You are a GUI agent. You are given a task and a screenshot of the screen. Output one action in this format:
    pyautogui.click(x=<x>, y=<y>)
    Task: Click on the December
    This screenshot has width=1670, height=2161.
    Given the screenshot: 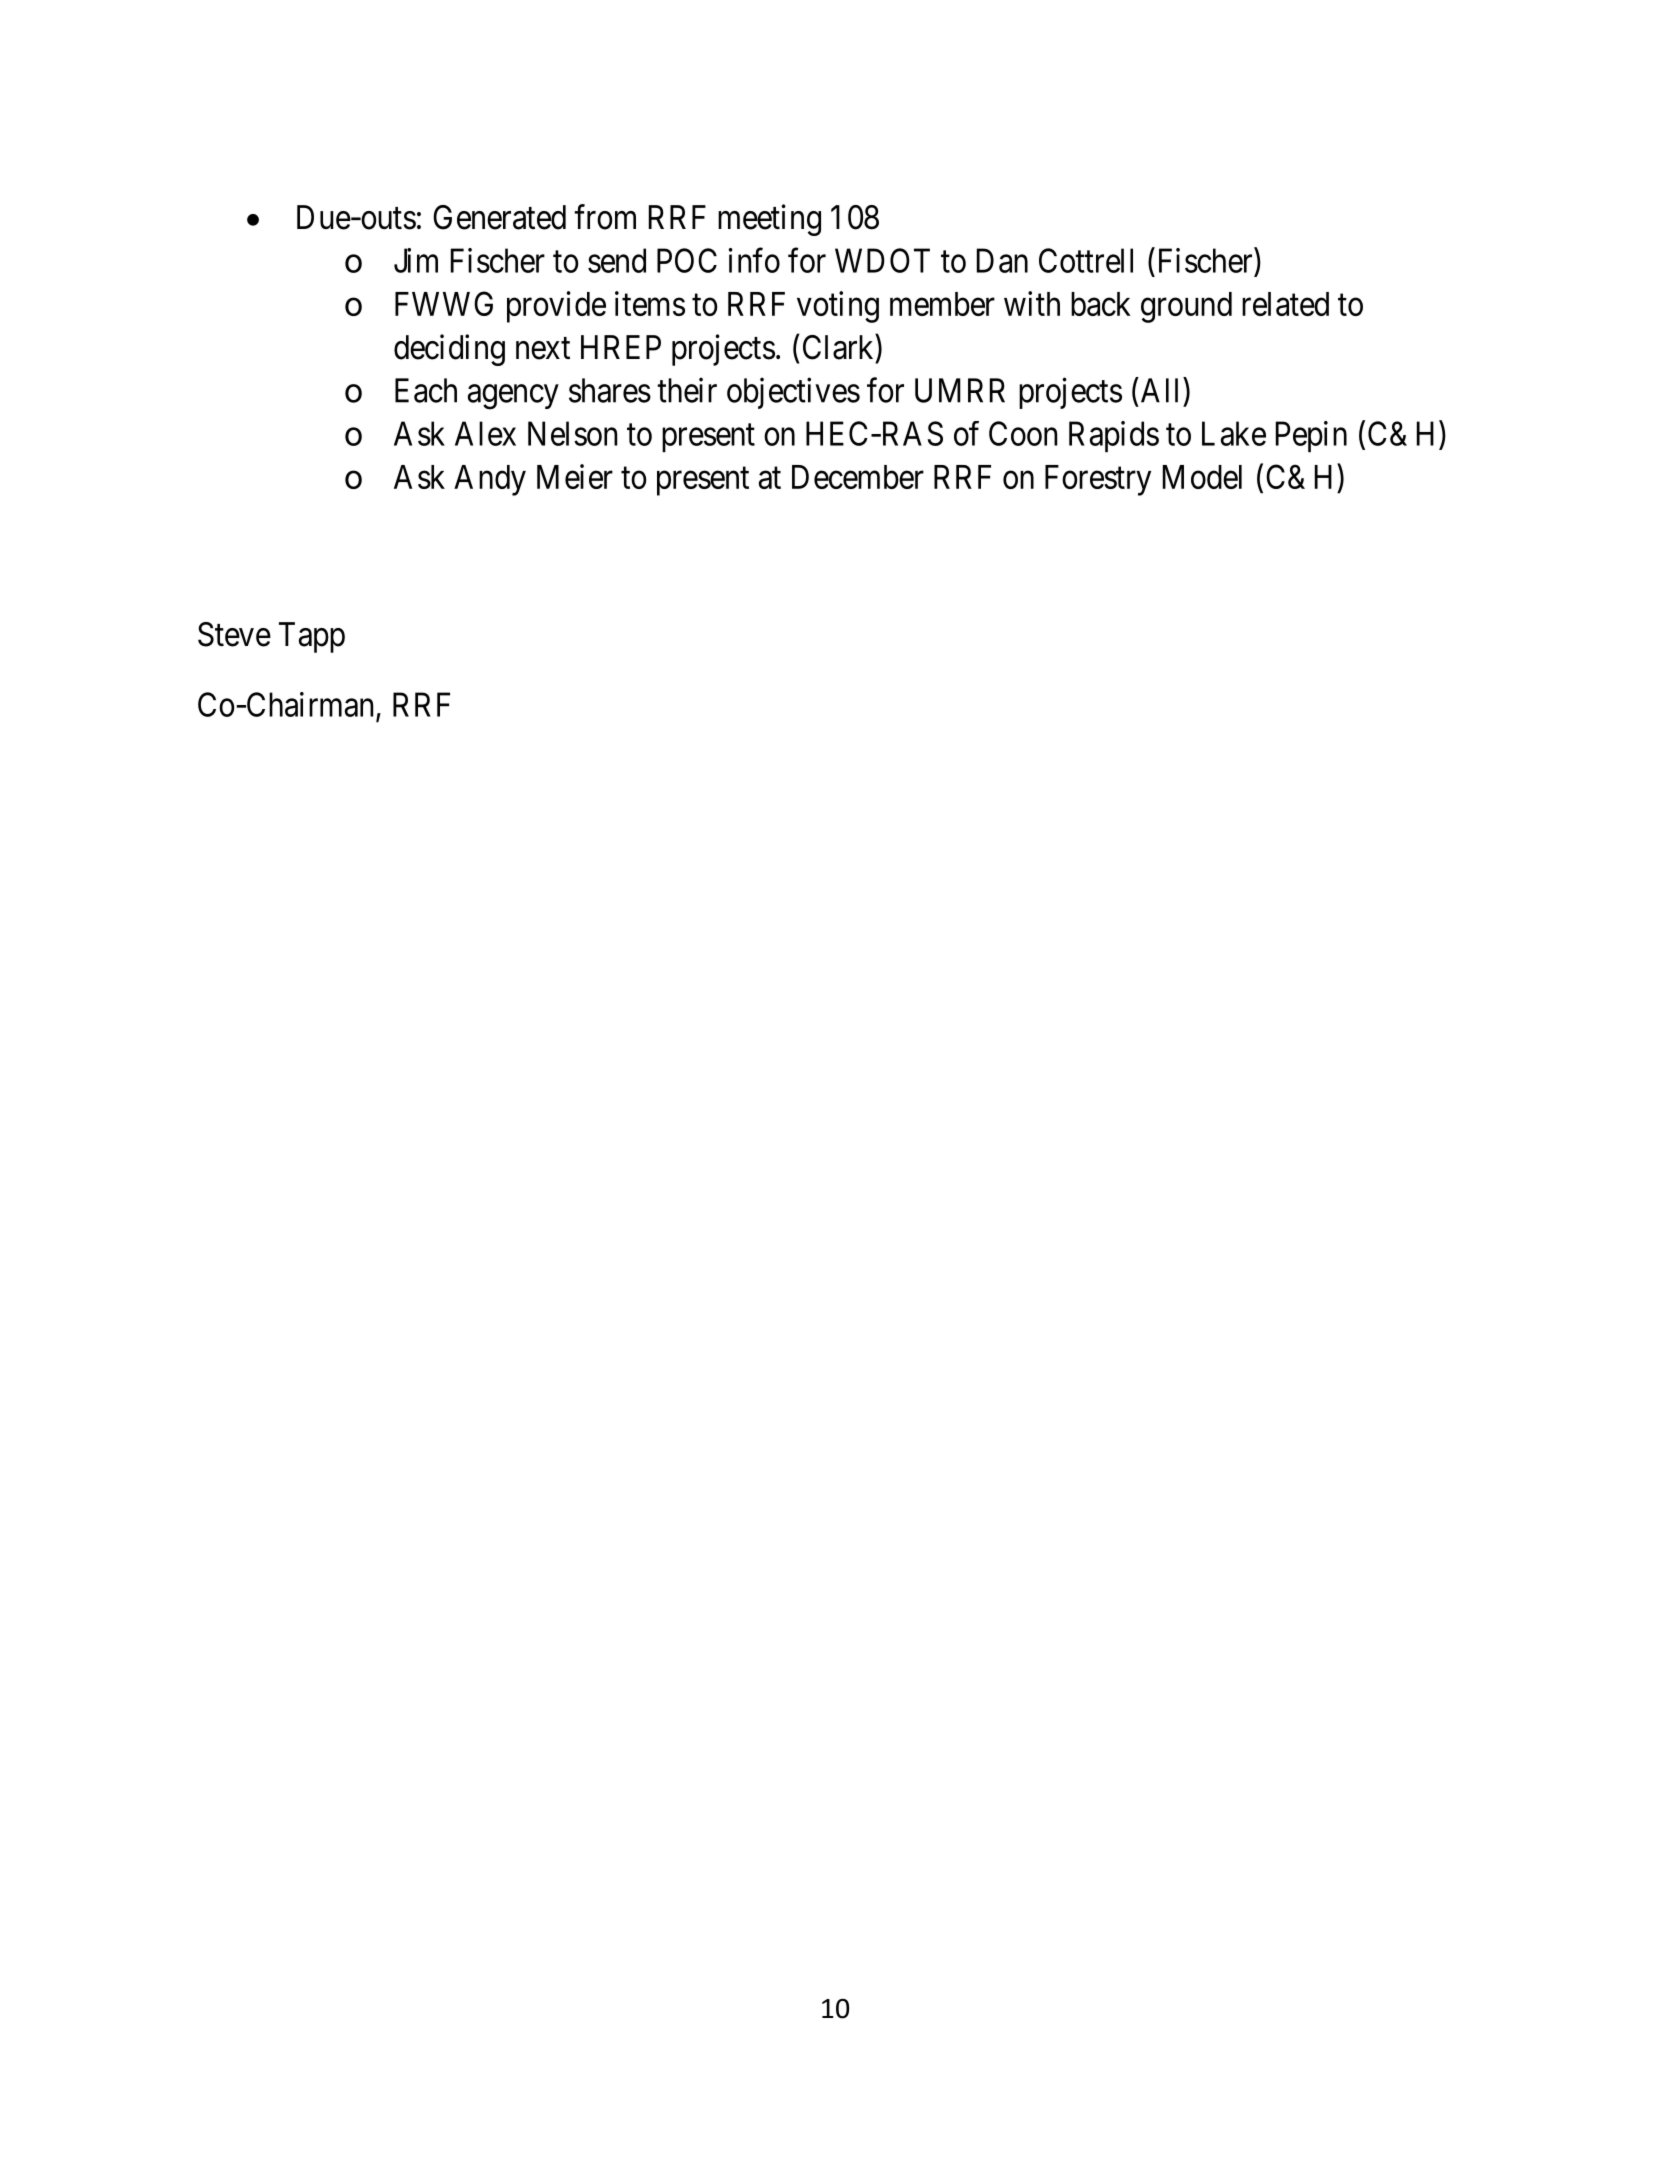 What is the action you would take?
    pyautogui.click(x=858, y=477)
